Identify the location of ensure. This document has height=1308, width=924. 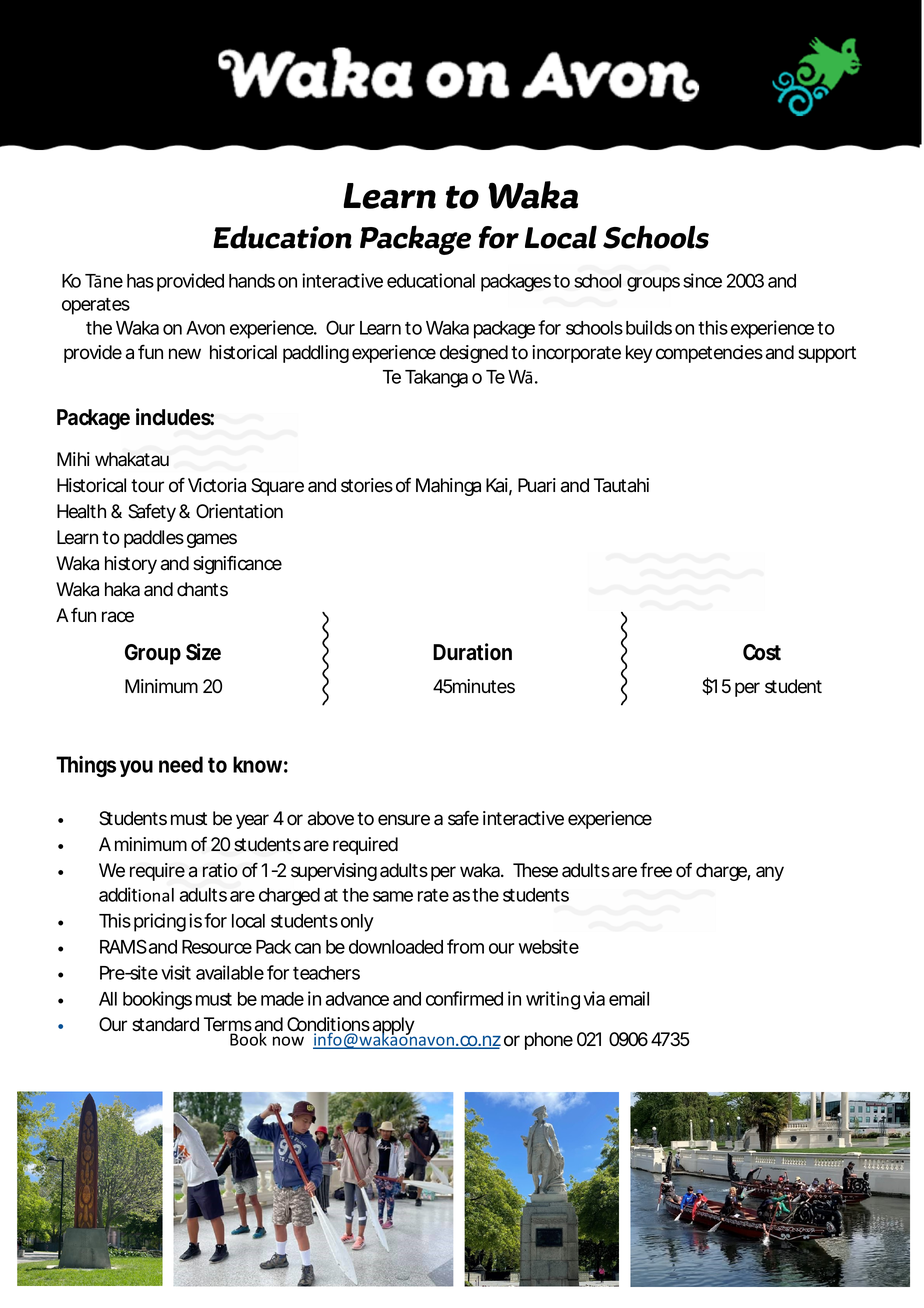
(404, 820).
